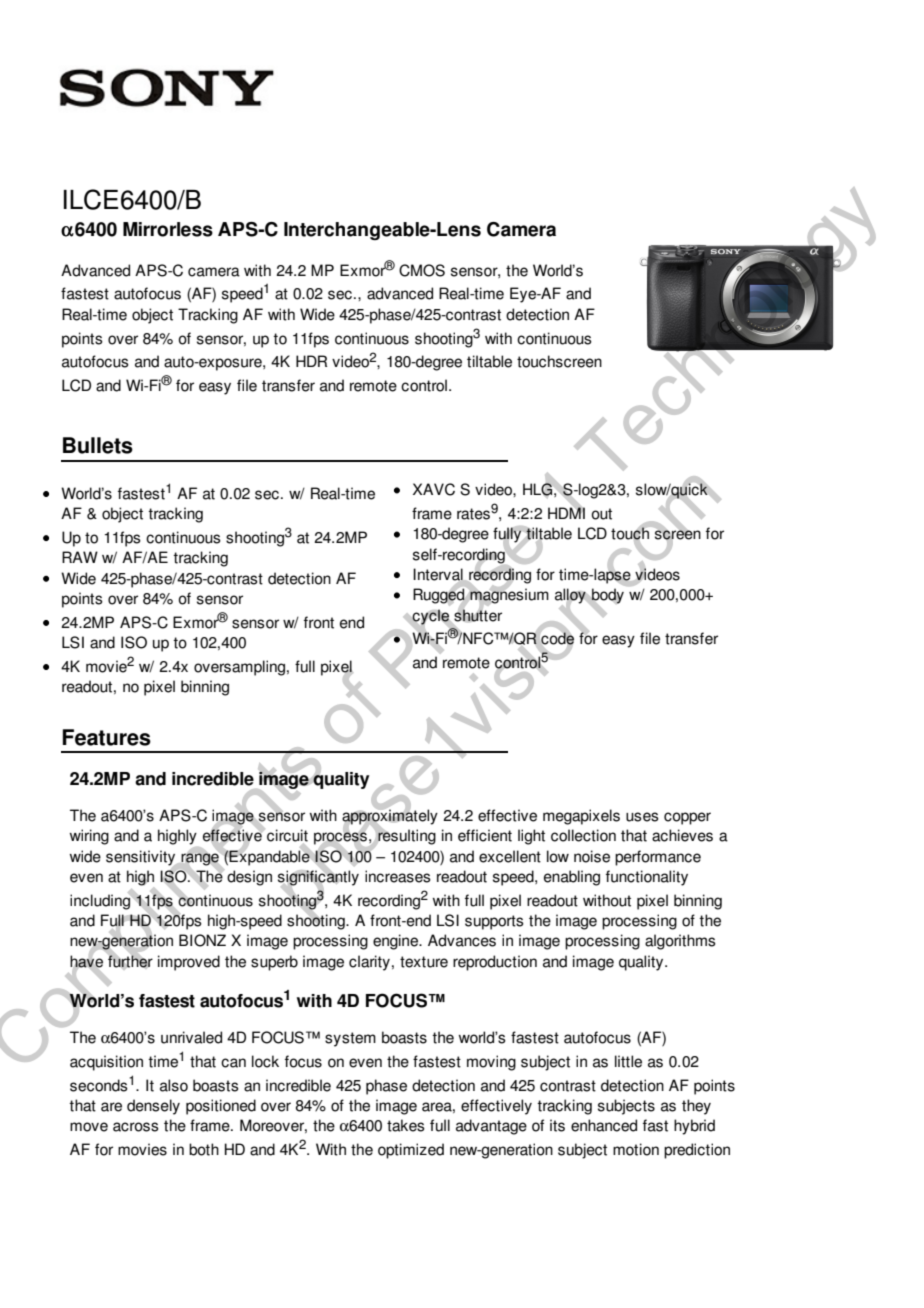 This screenshot has height=1308, width=924. What do you see at coordinates (422, 270) in the screenshot?
I see `CMOS` at bounding box center [422, 270].
